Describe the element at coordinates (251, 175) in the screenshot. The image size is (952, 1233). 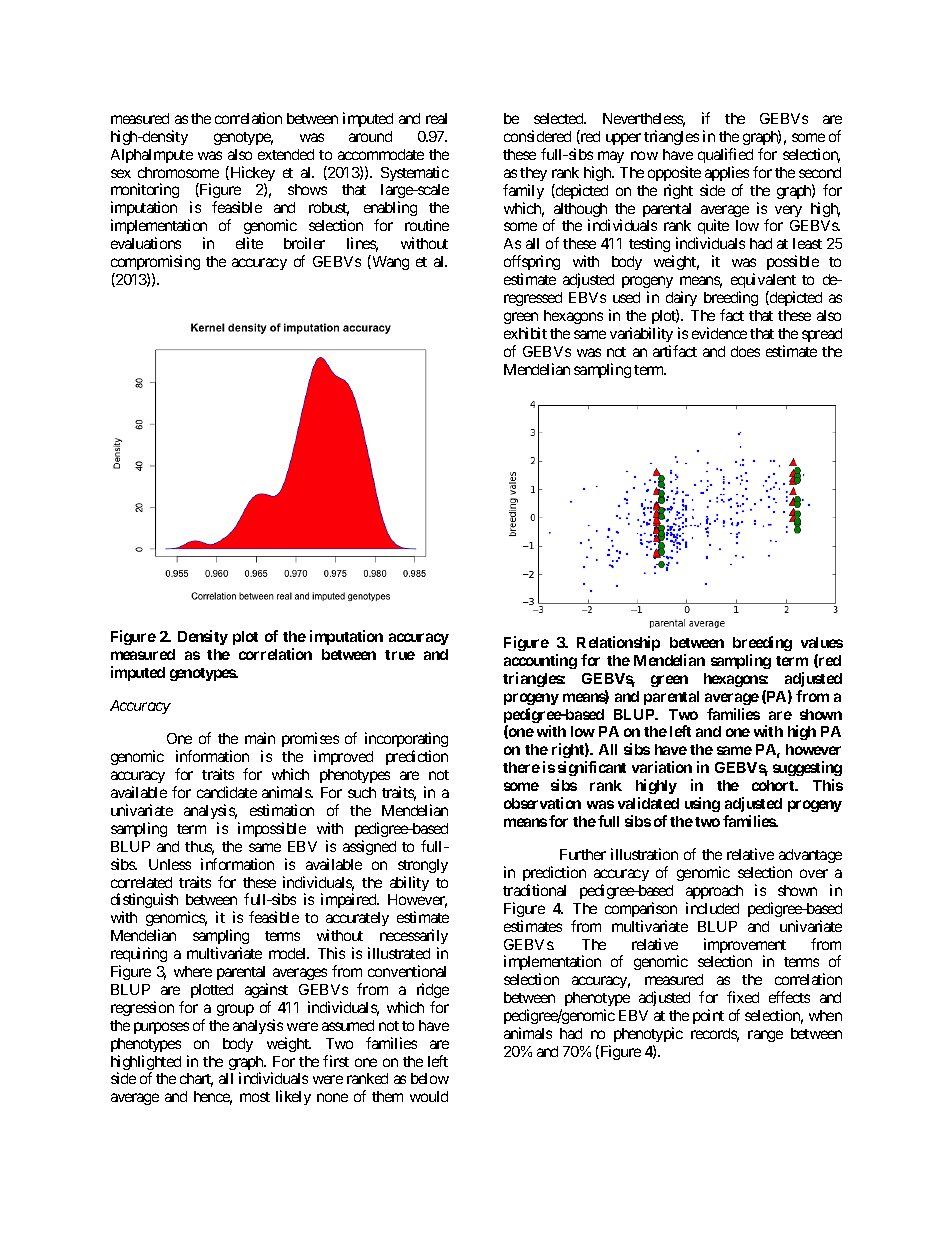
I see `Hickey` at that location.
